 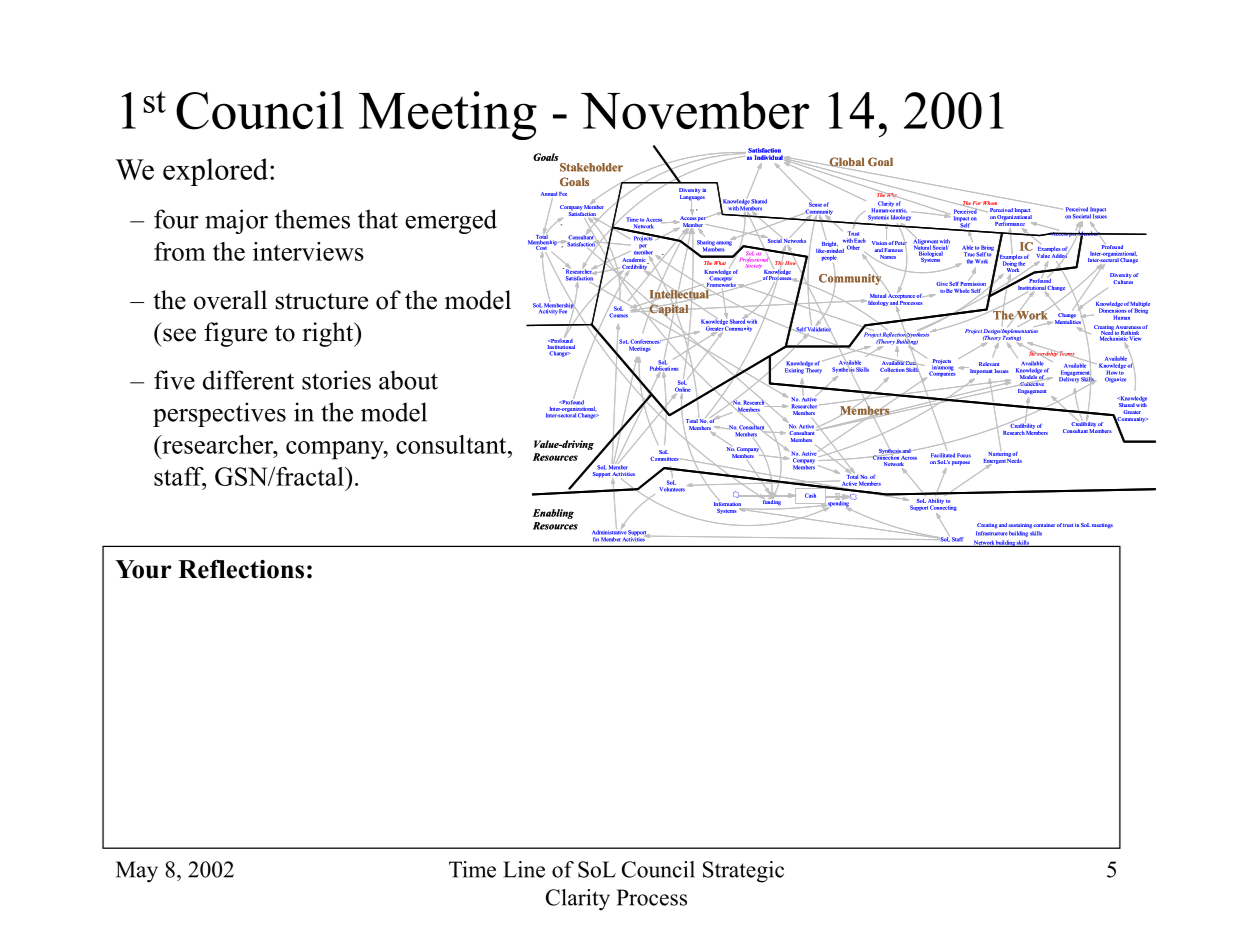 What do you see at coordinates (408, 380) in the screenshot?
I see `about` at bounding box center [408, 380].
